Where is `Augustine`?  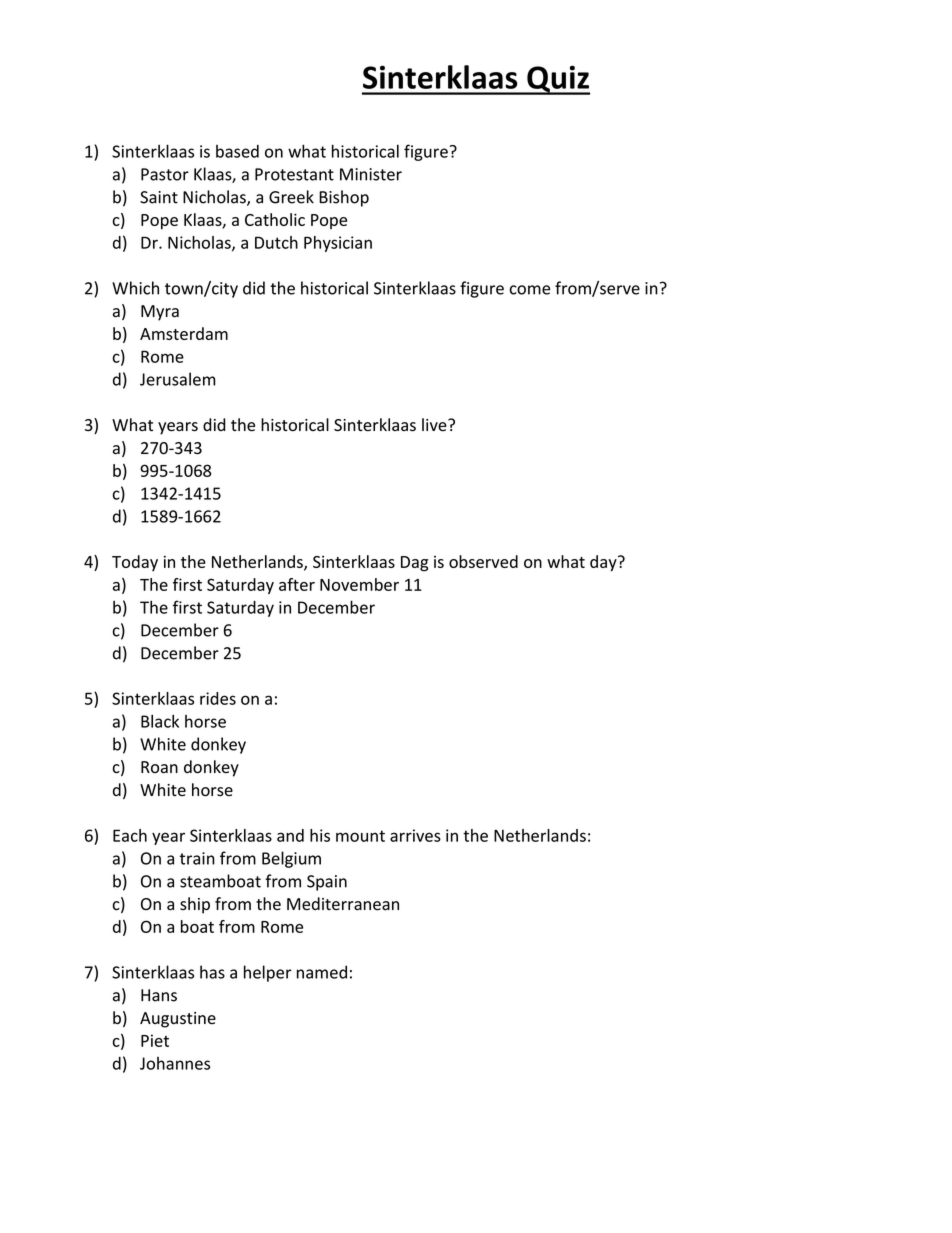 Augustine is located at coordinates (178, 1020).
